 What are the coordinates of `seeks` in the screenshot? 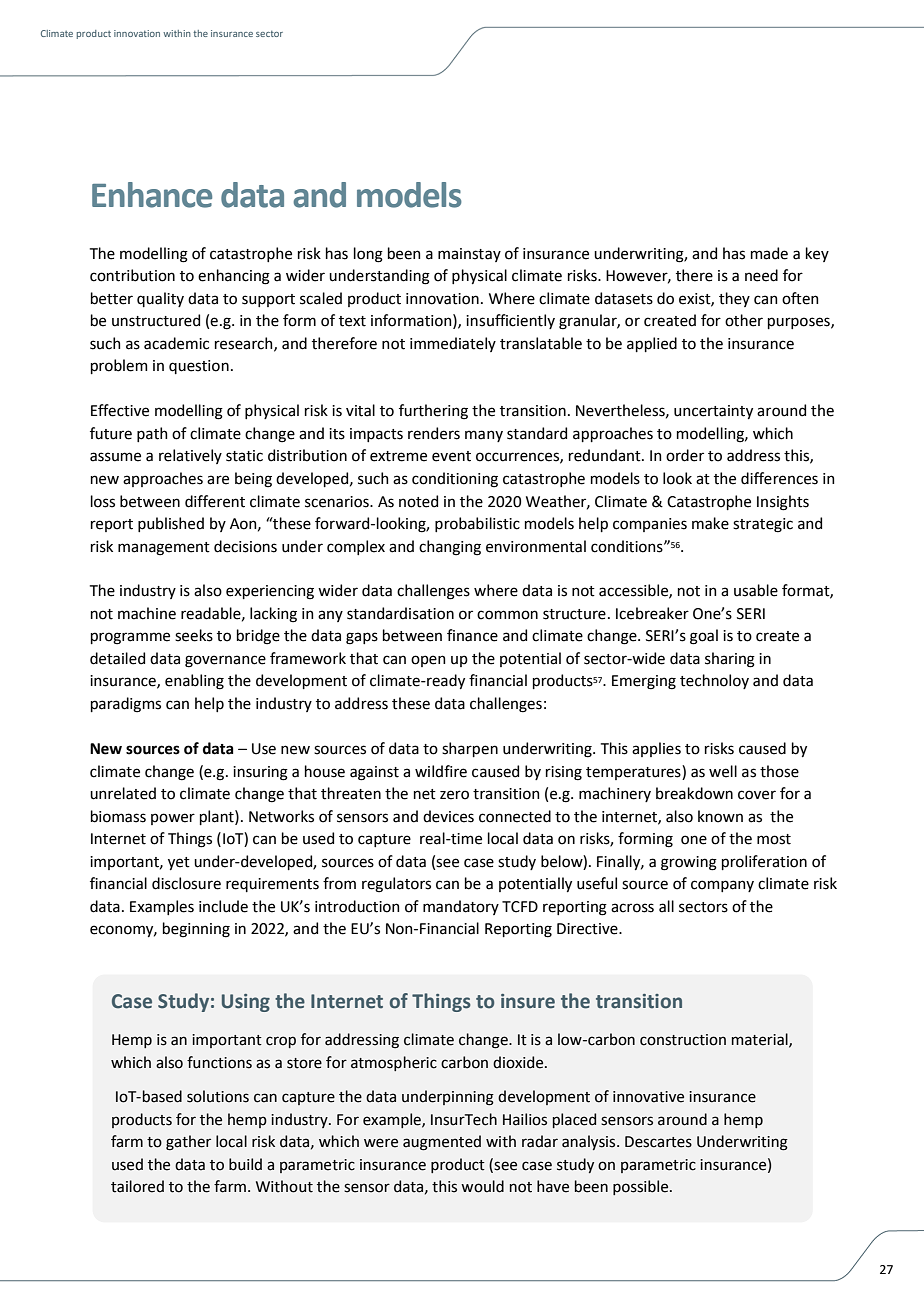 It's located at (194, 635).
